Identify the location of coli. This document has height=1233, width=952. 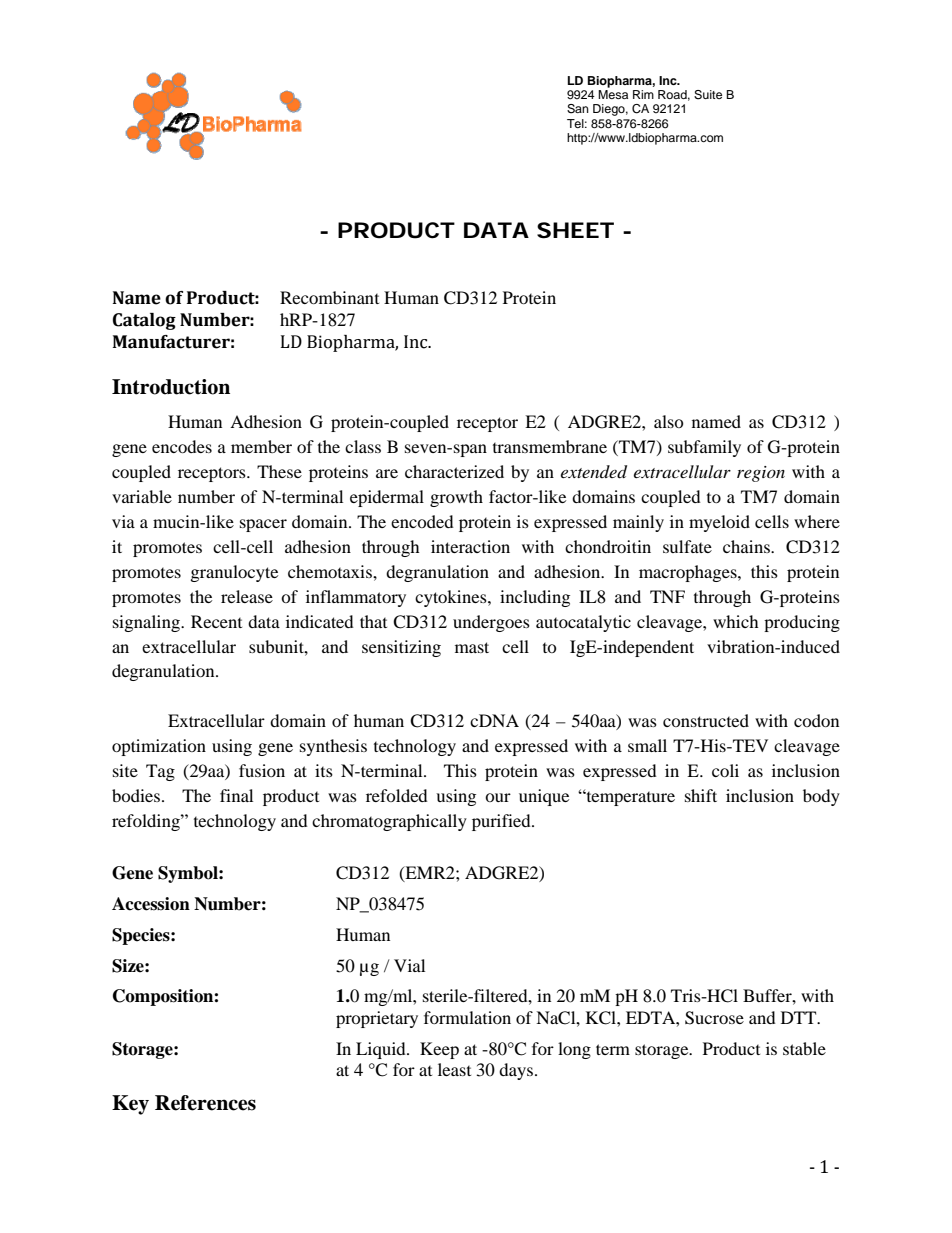
(725, 770).
